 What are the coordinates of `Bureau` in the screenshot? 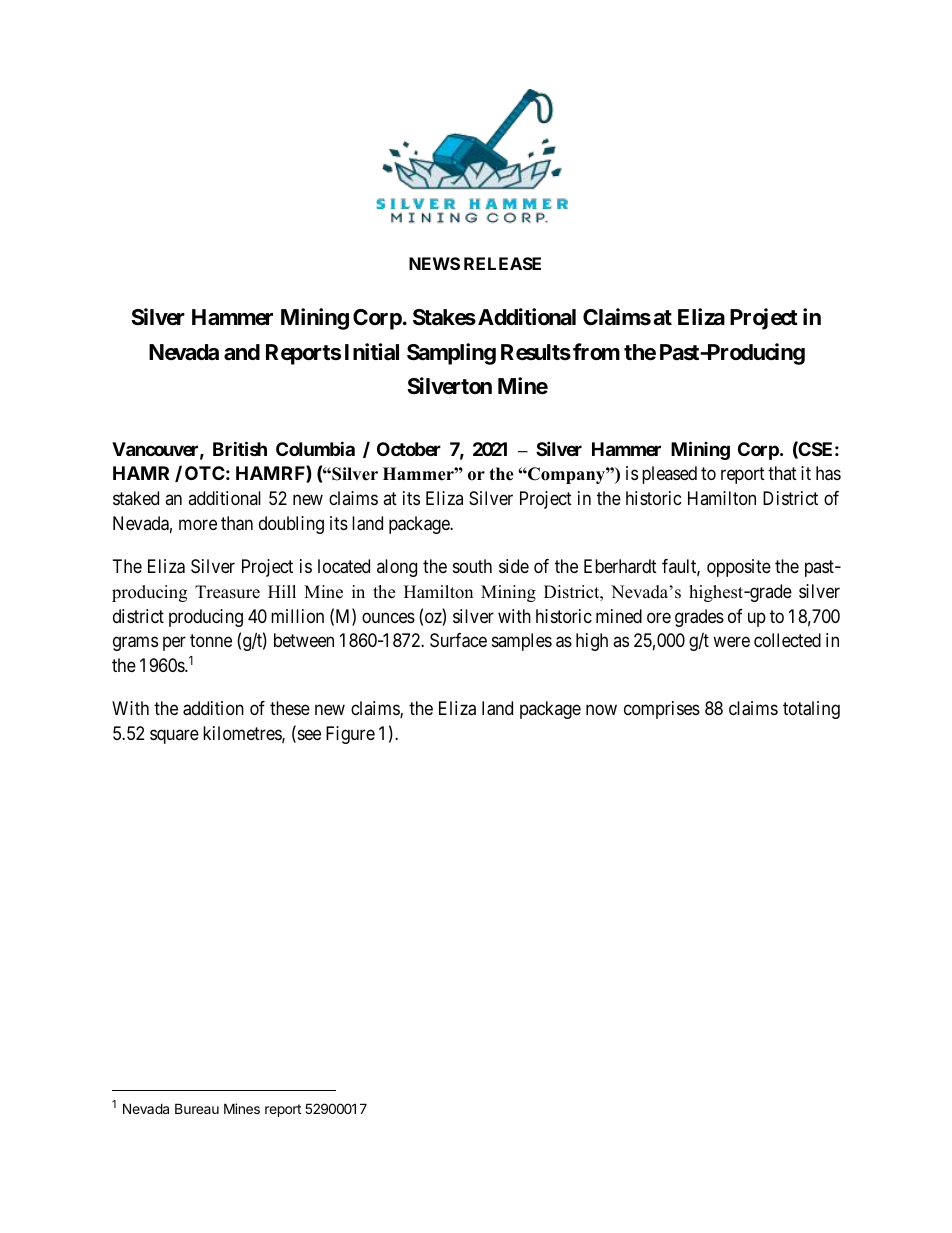 It's located at (197, 1108).
